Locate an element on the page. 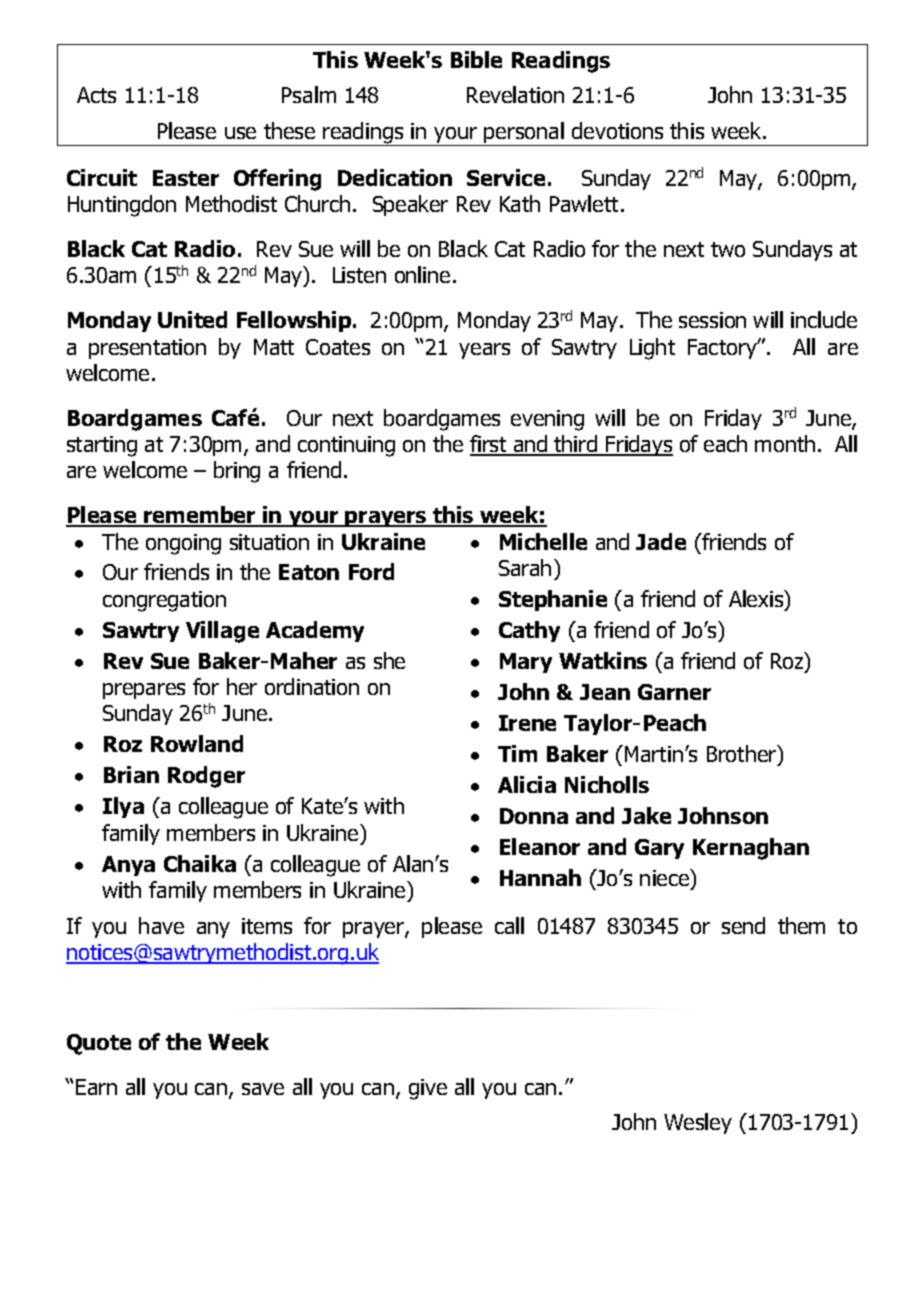  give is located at coordinates (428, 1089).
